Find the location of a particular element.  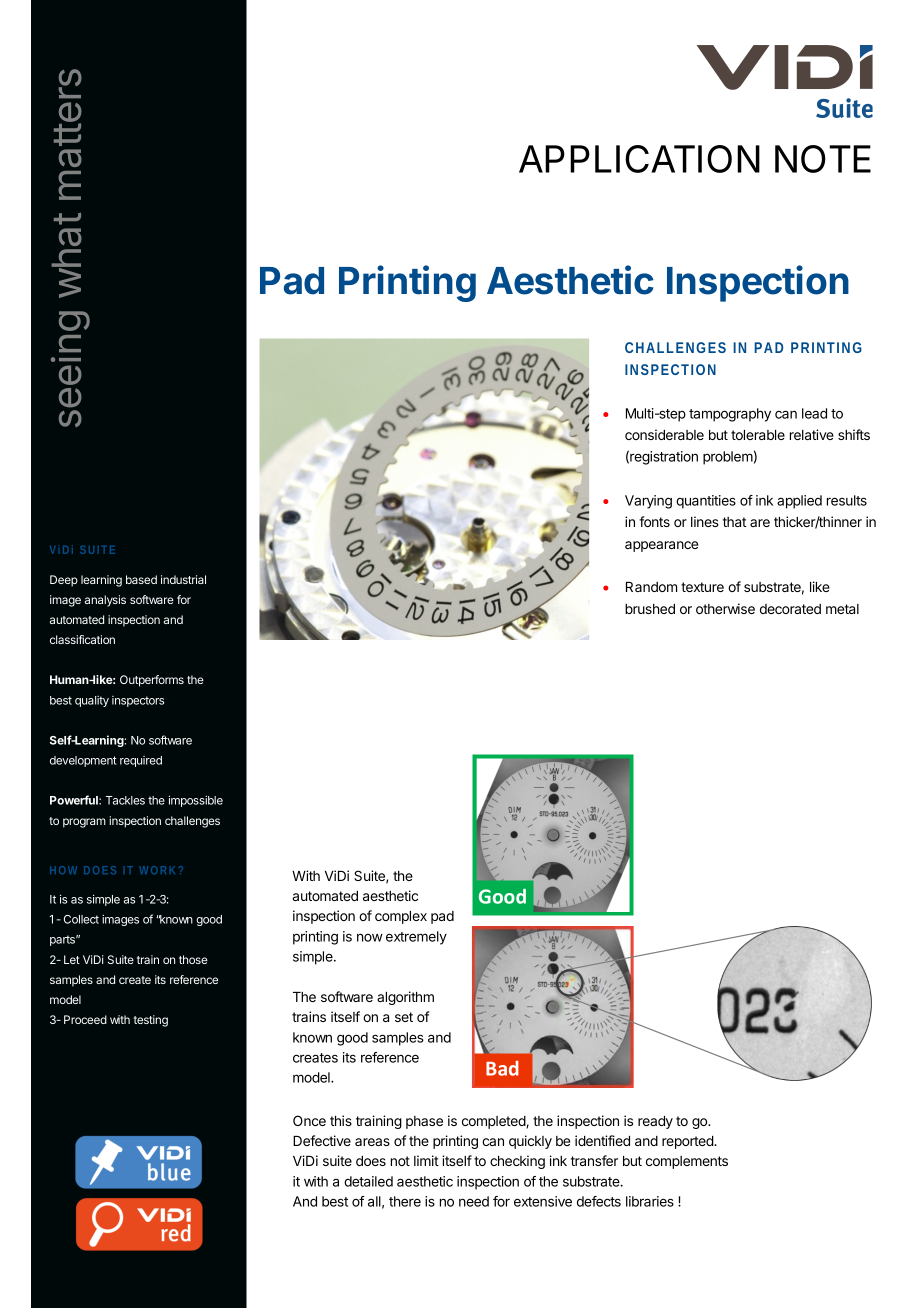

otherwise is located at coordinates (725, 608).
